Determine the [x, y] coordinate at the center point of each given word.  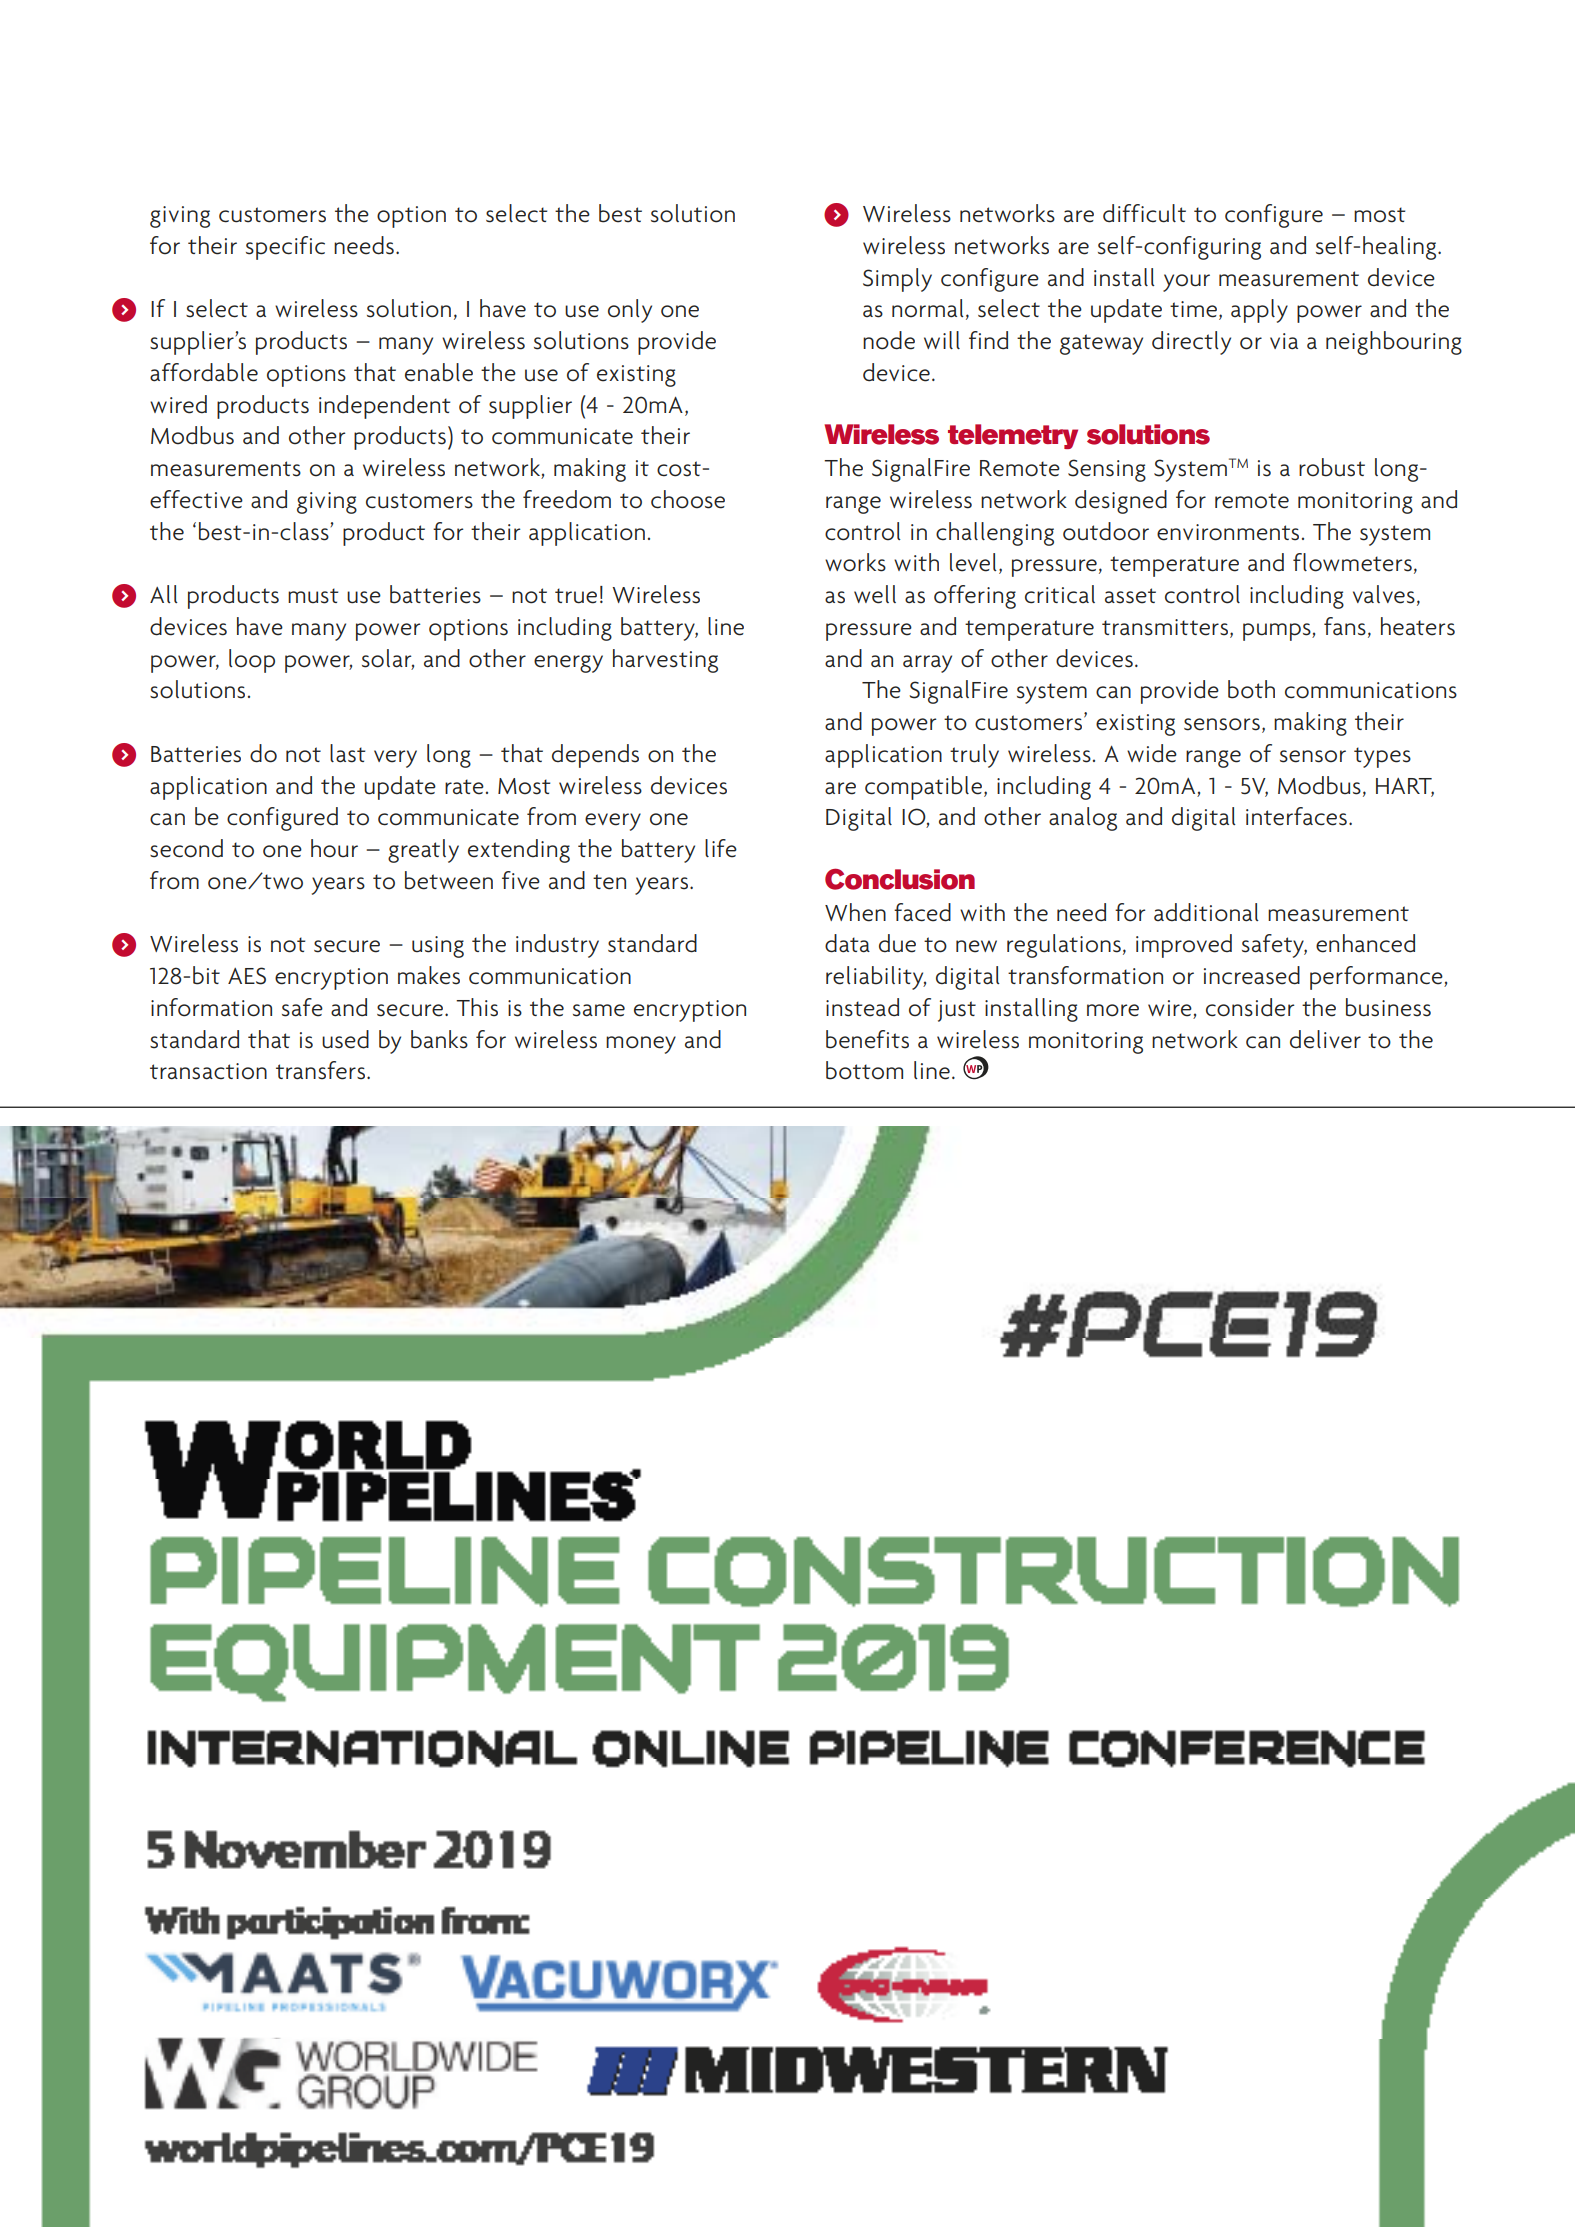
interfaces [1296, 816]
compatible [925, 788]
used [345, 1039]
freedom [567, 499]
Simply [897, 280]
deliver [1325, 1039]
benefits [867, 1039]
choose [688, 499]
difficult [1144, 213]
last [347, 753]
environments [1228, 532]
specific [285, 248]
